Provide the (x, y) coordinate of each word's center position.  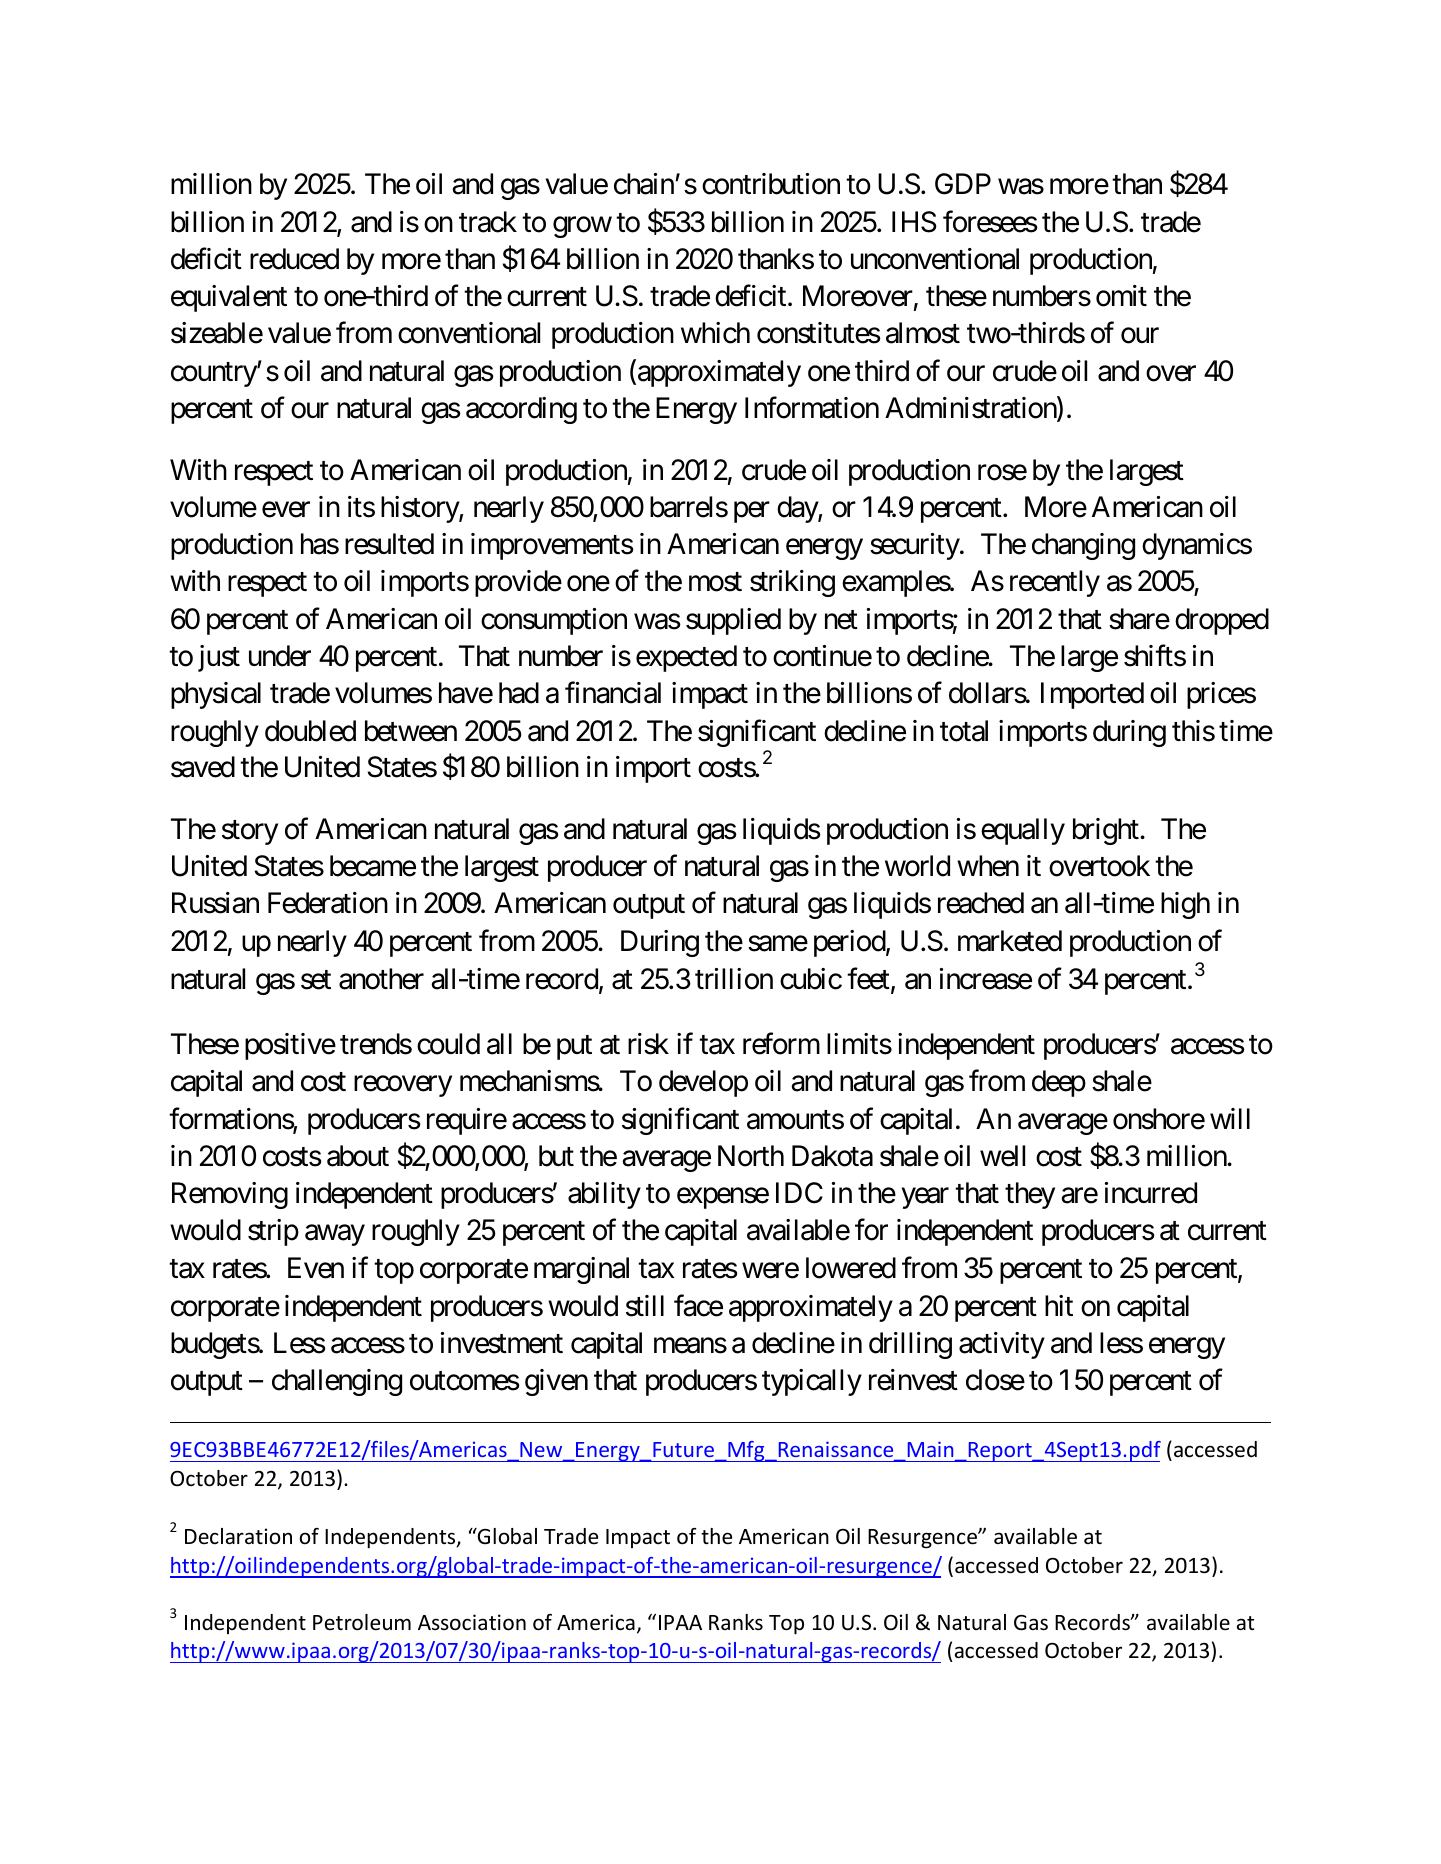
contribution (771, 184)
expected (686, 658)
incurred (1151, 1193)
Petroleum (362, 1622)
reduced (294, 259)
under (280, 656)
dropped (1222, 621)
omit (1121, 296)
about (358, 1156)
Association (472, 1622)
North (751, 1156)
